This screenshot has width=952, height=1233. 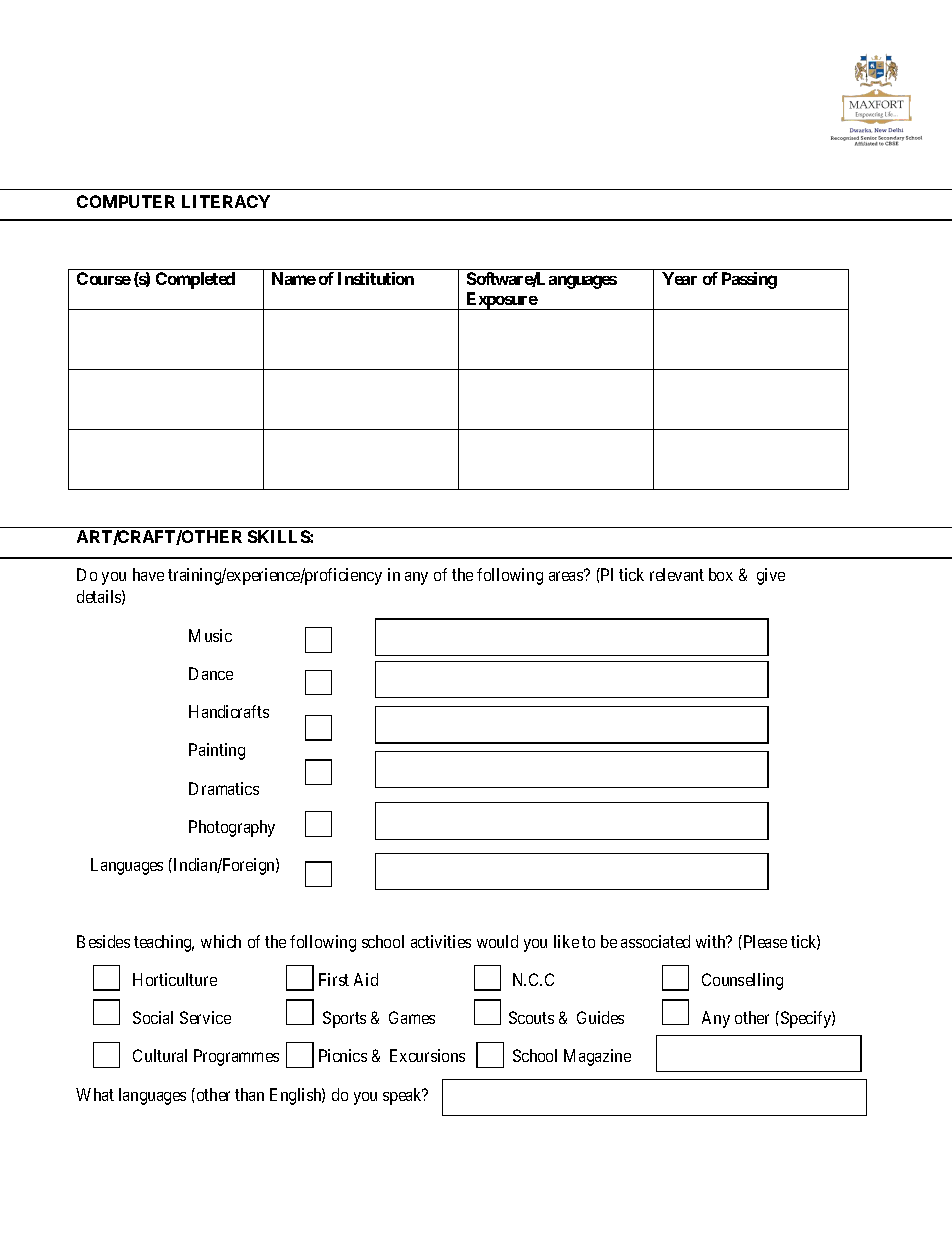 I want to click on with, so click(x=712, y=941).
